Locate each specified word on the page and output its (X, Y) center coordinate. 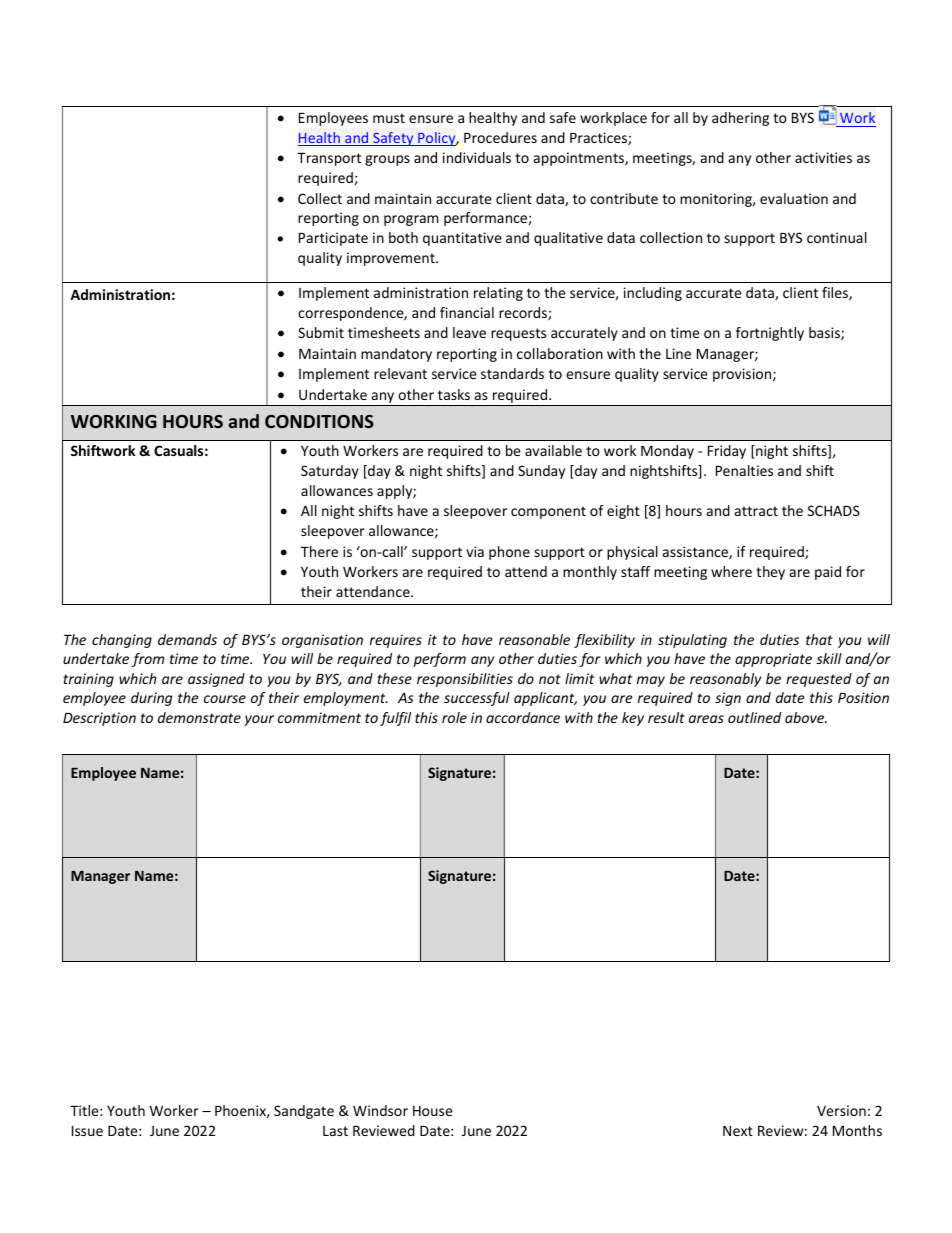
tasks (454, 394)
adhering (740, 119)
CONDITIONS (319, 421)
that (819, 639)
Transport (329, 159)
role (454, 717)
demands (187, 639)
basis (825, 334)
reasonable (534, 639)
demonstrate (199, 717)
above (806, 717)
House (433, 1111)
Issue (87, 1130)
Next (738, 1131)
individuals (477, 157)
